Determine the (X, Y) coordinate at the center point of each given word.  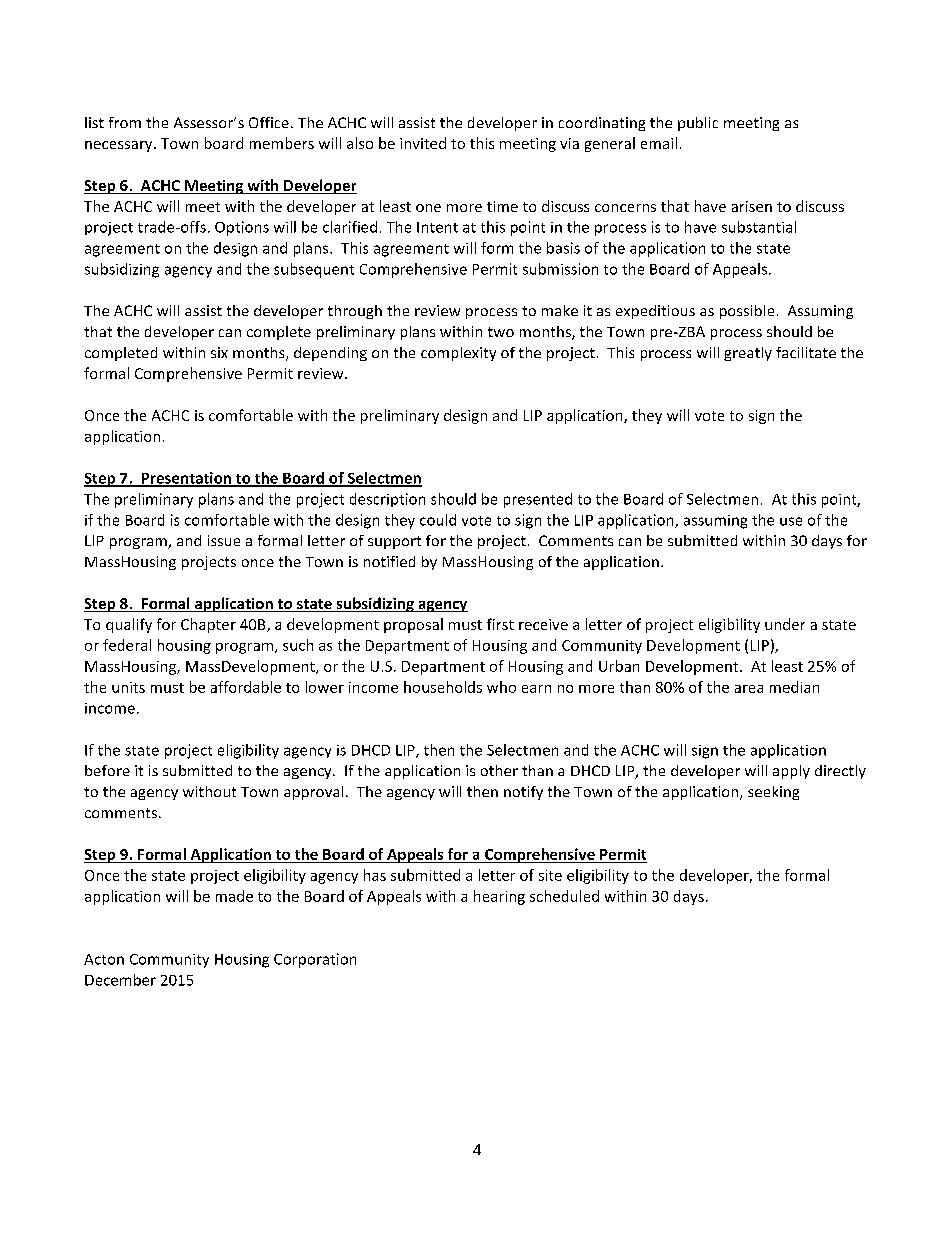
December (120, 980)
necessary (120, 146)
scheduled (564, 896)
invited (423, 143)
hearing (499, 897)
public (698, 124)
